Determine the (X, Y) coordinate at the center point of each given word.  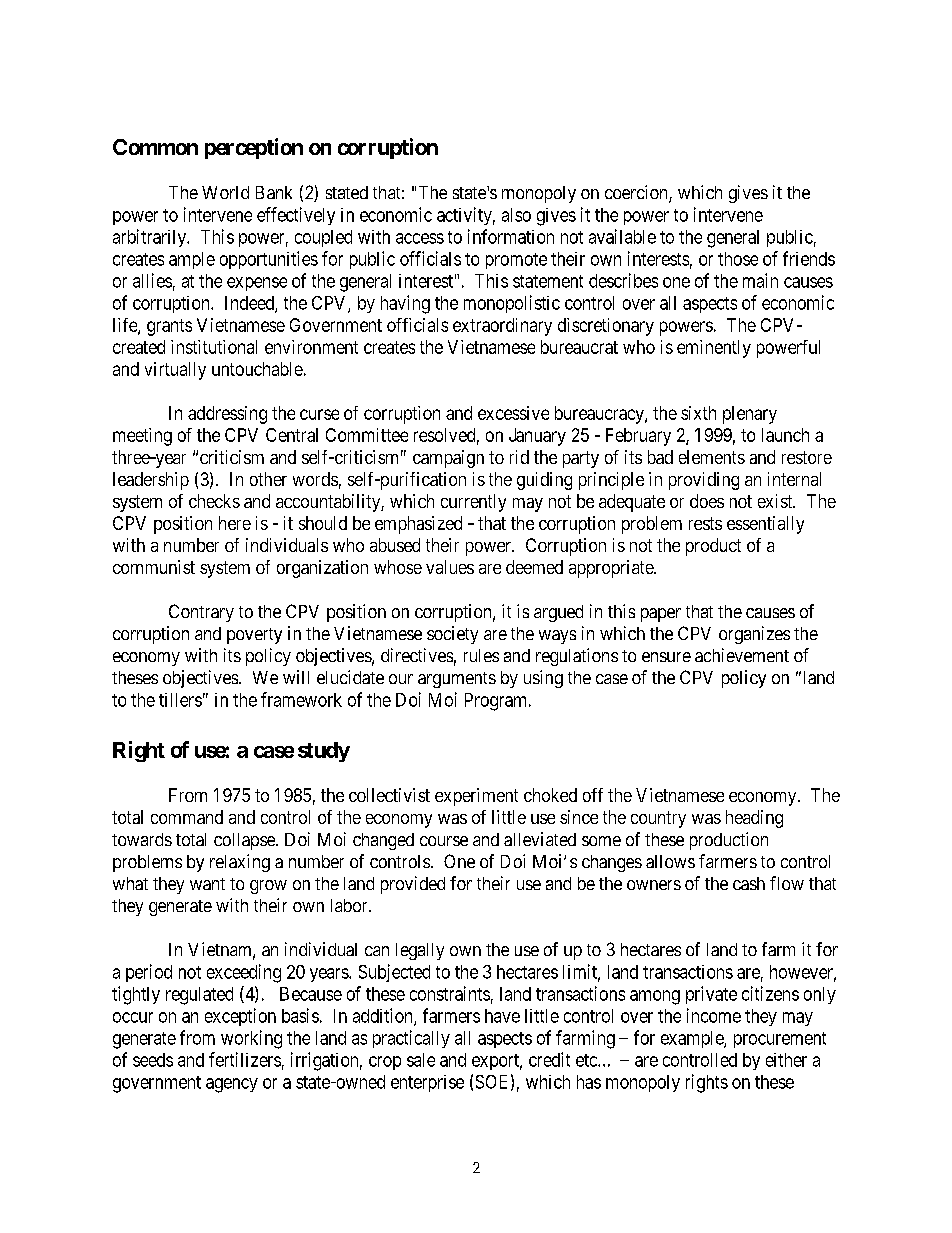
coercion (637, 193)
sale (421, 1060)
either (786, 1060)
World (225, 192)
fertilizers (245, 1059)
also (516, 215)
